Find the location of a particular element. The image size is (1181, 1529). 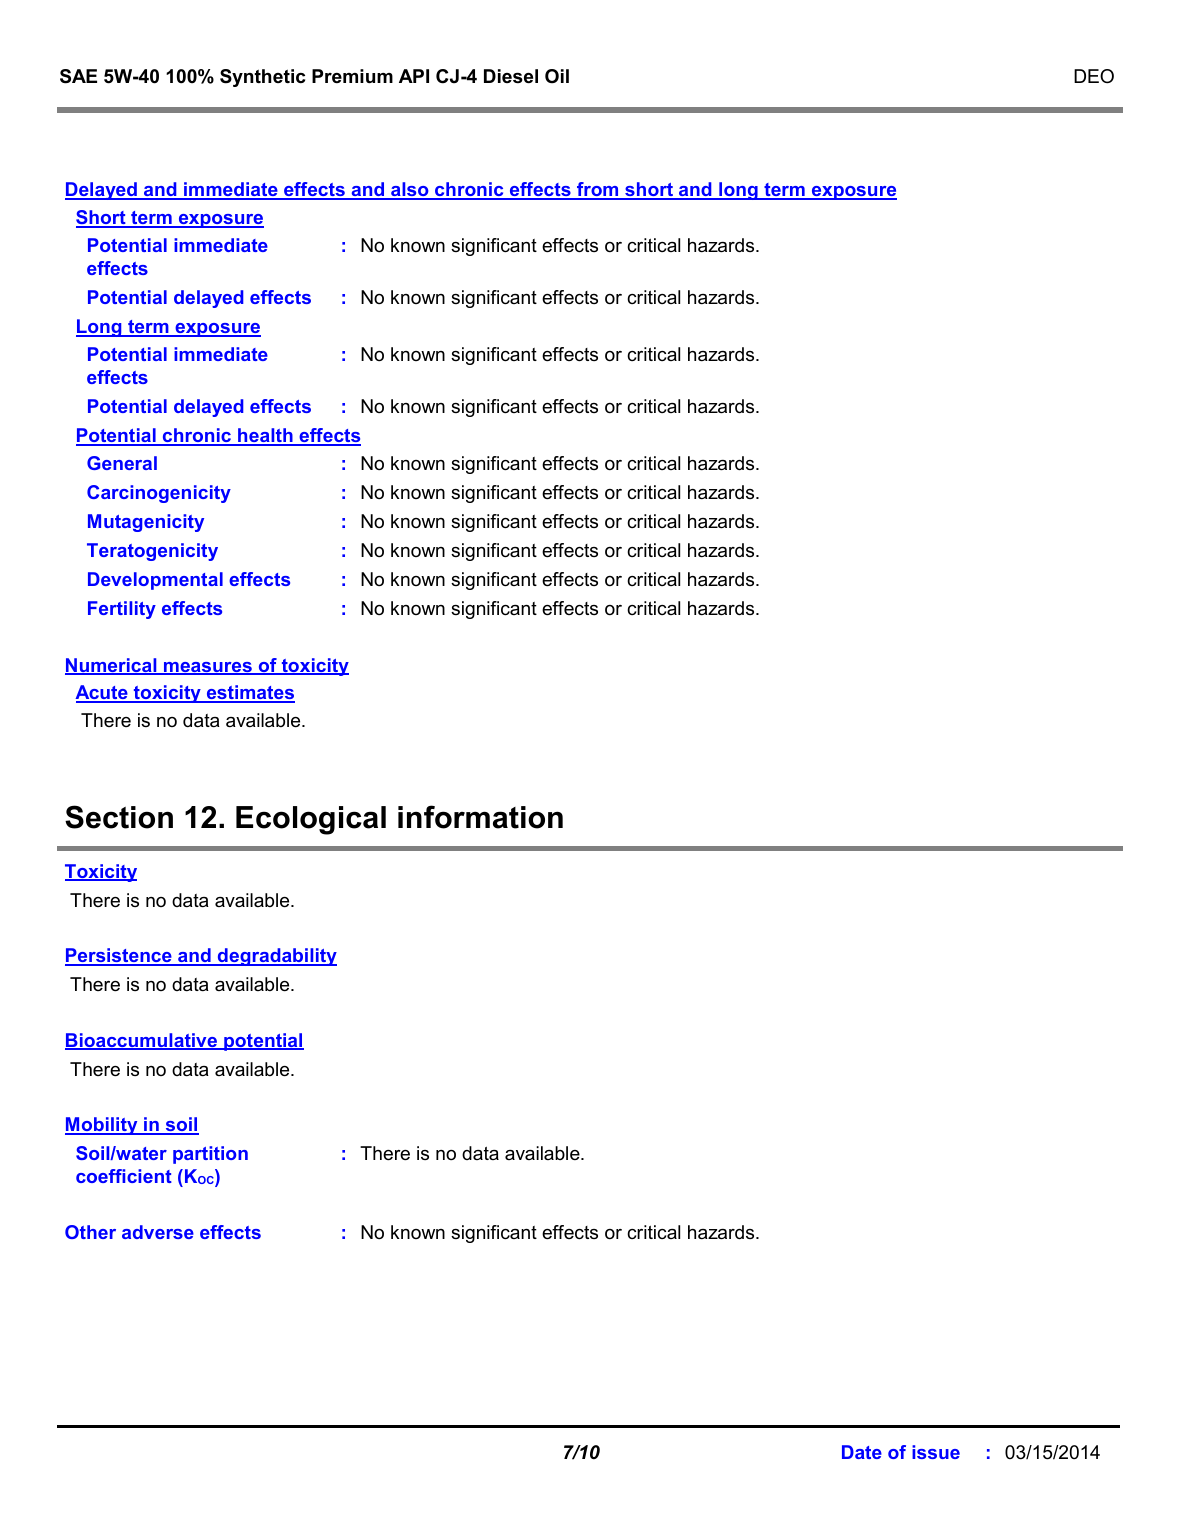

issue is located at coordinates (936, 1452).
